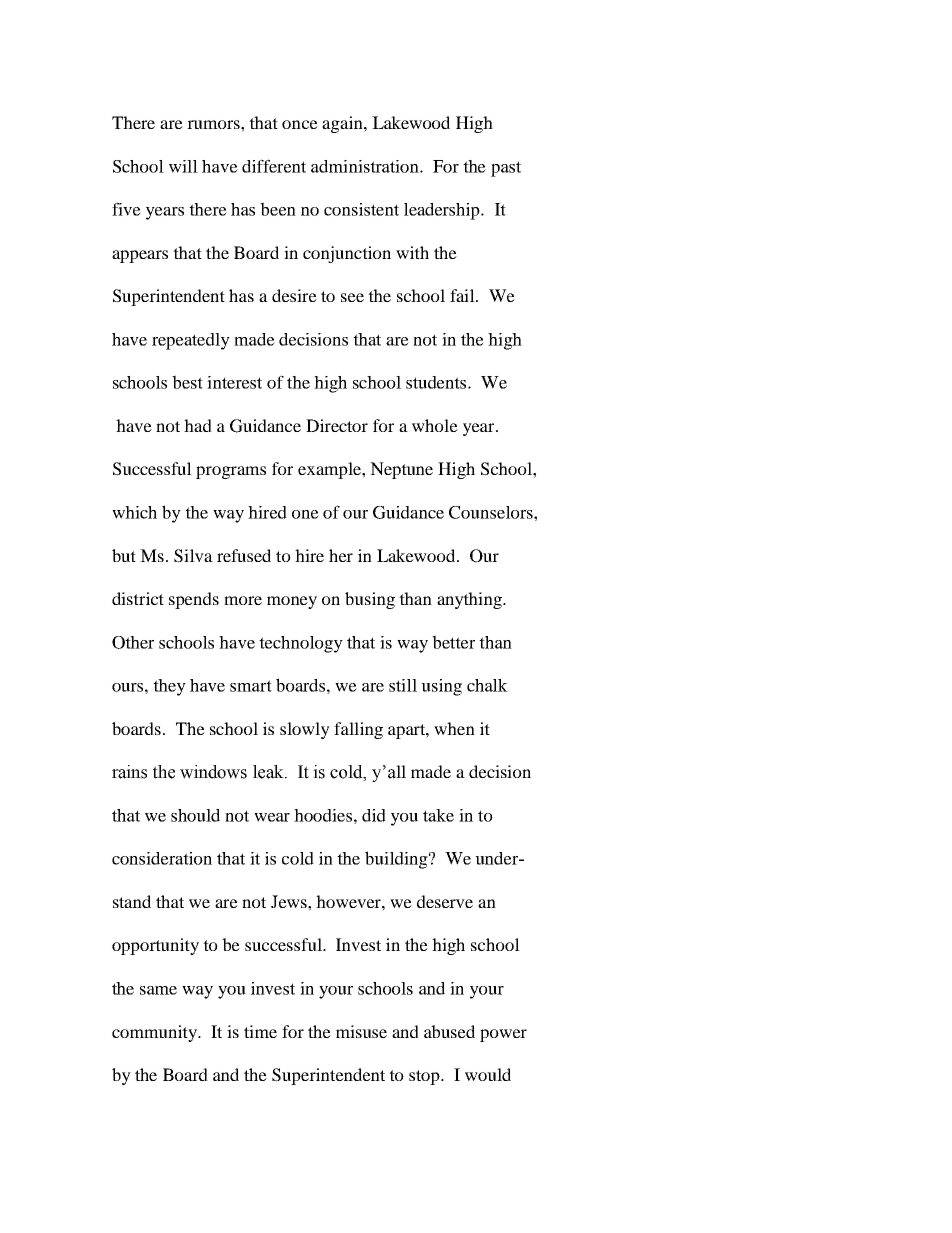 This screenshot has height=1233, width=952. Describe the element at coordinates (300, 124) in the screenshot. I see `once` at that location.
